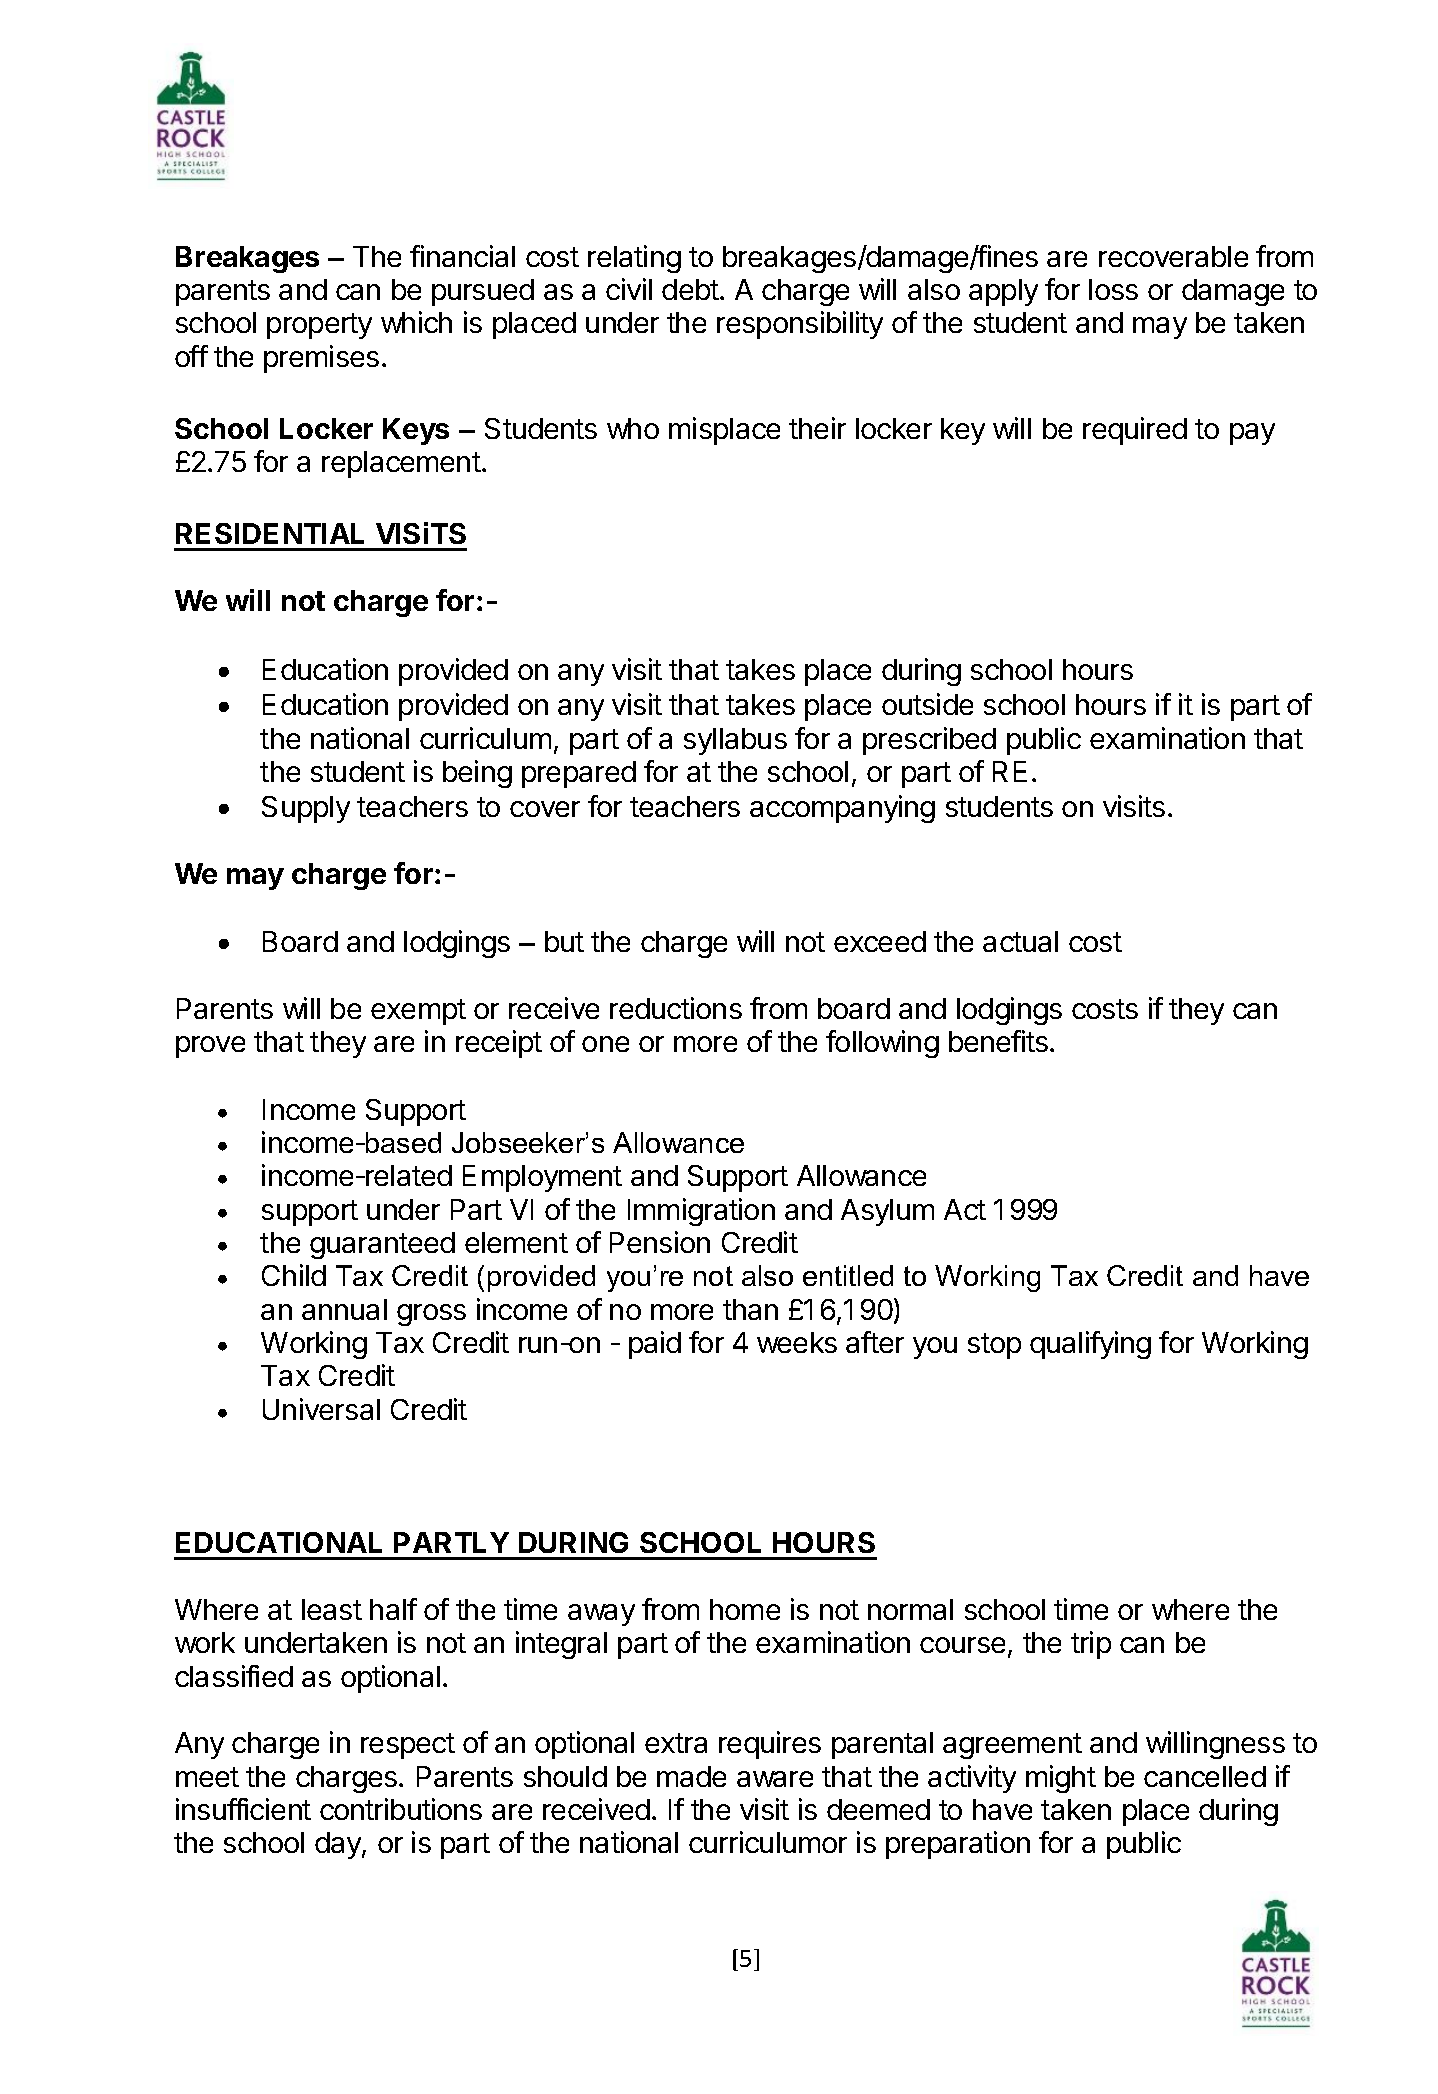 The image size is (1438, 2094). What do you see at coordinates (691, 1776) in the screenshot?
I see `made` at bounding box center [691, 1776].
